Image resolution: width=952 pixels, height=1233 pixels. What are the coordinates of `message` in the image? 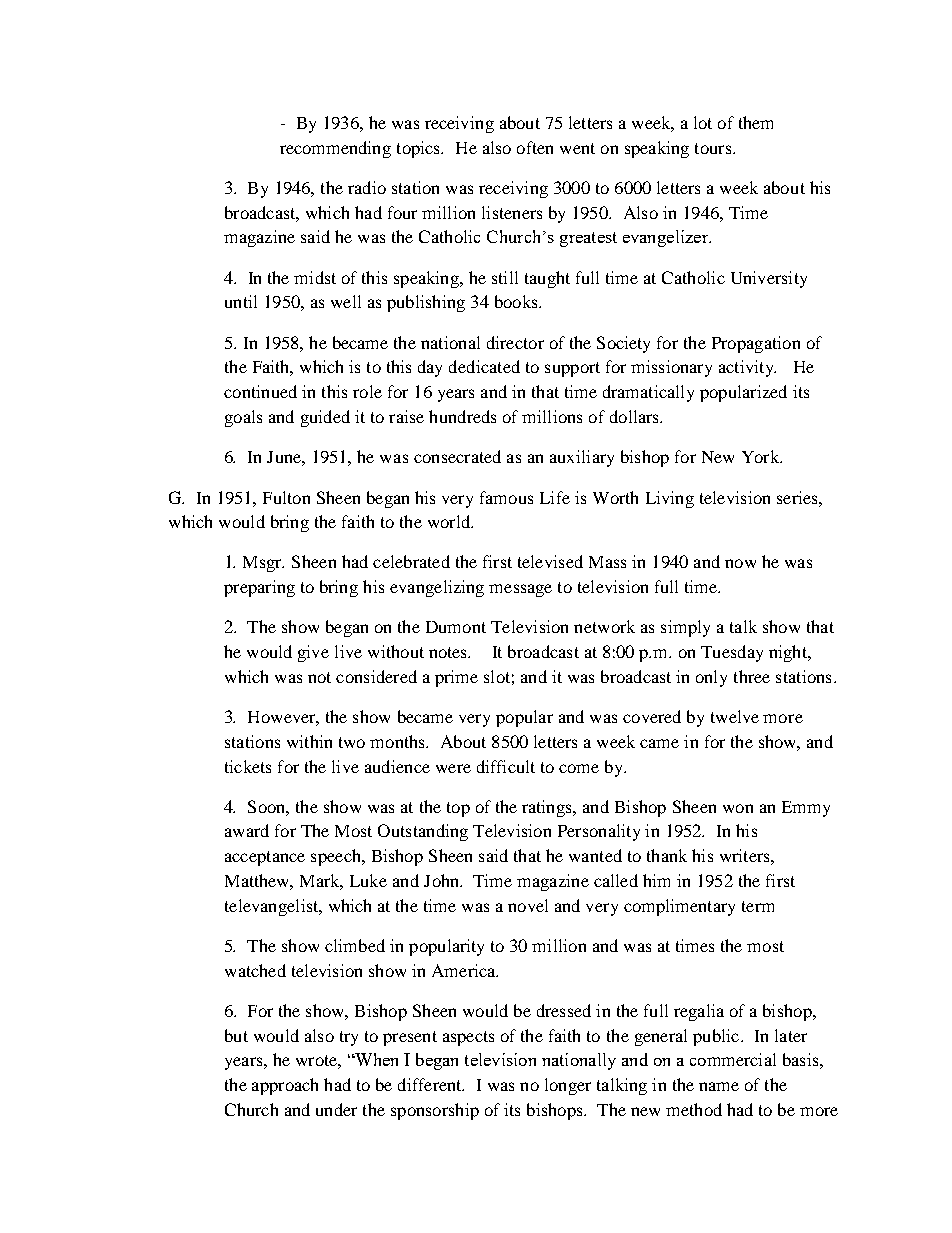 It's located at (520, 590).
